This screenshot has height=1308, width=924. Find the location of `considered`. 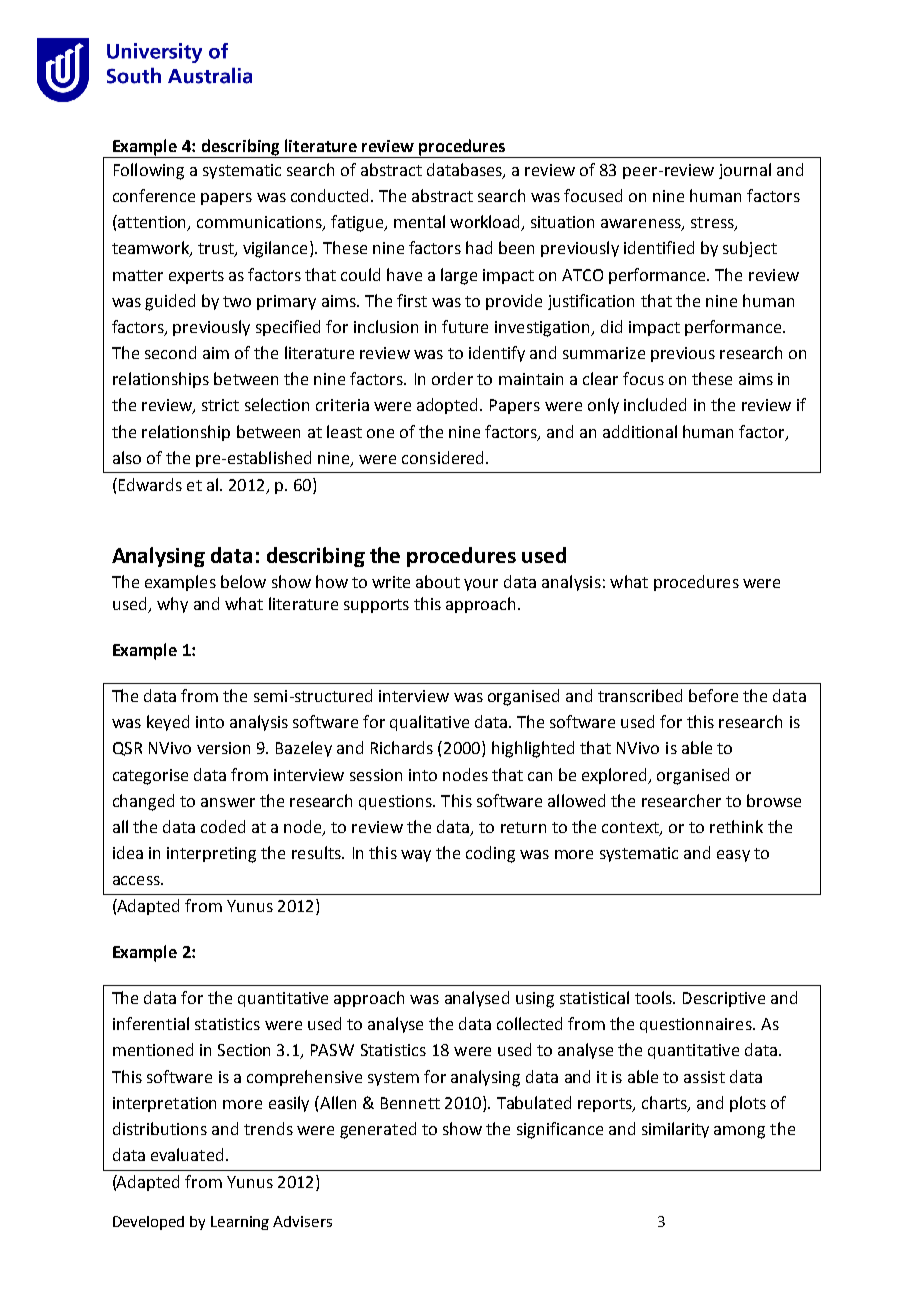

considered is located at coordinates (442, 457).
